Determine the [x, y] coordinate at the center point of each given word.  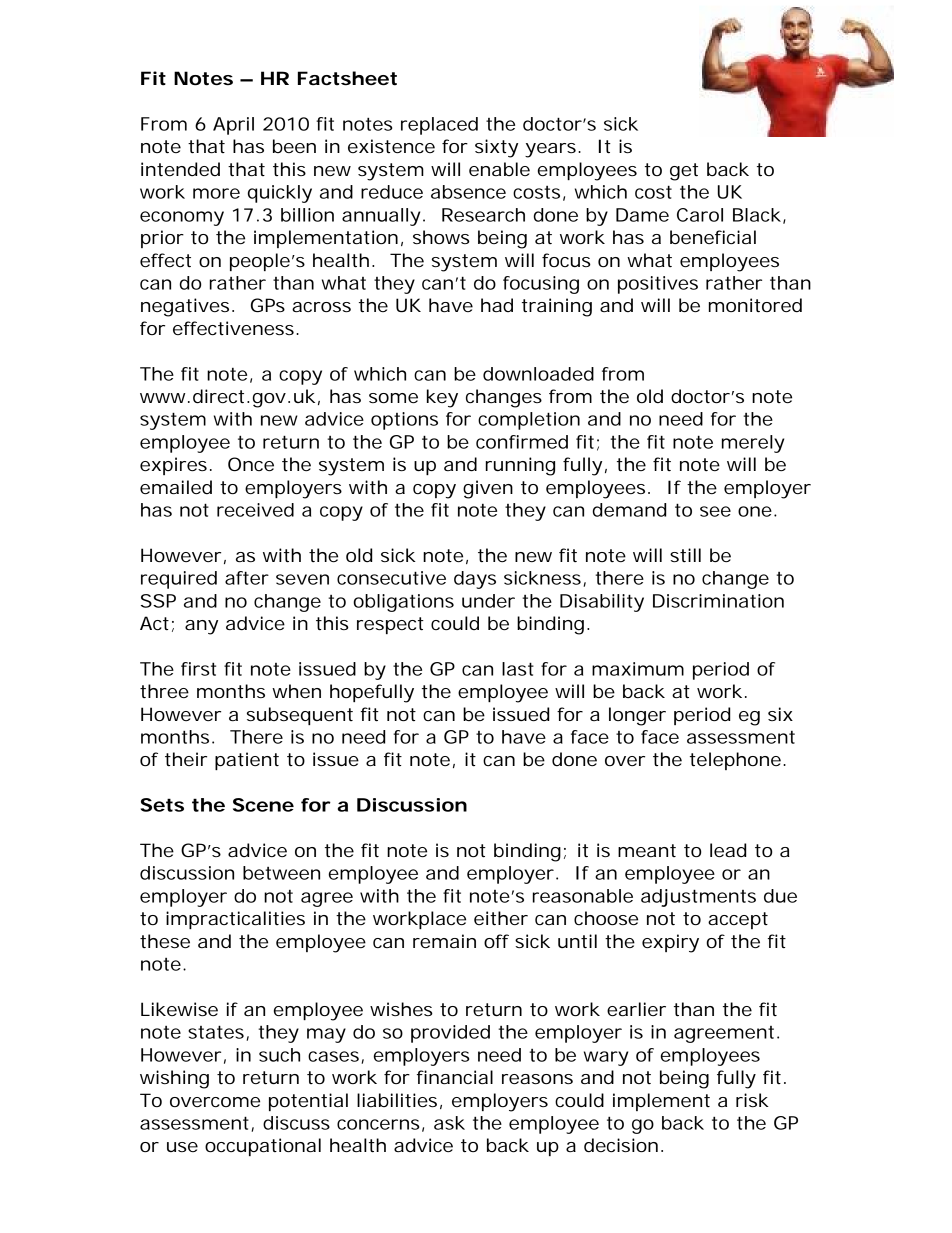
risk [752, 1100]
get [684, 172]
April [233, 126]
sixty [496, 148]
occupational [263, 1147]
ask [449, 1123]
